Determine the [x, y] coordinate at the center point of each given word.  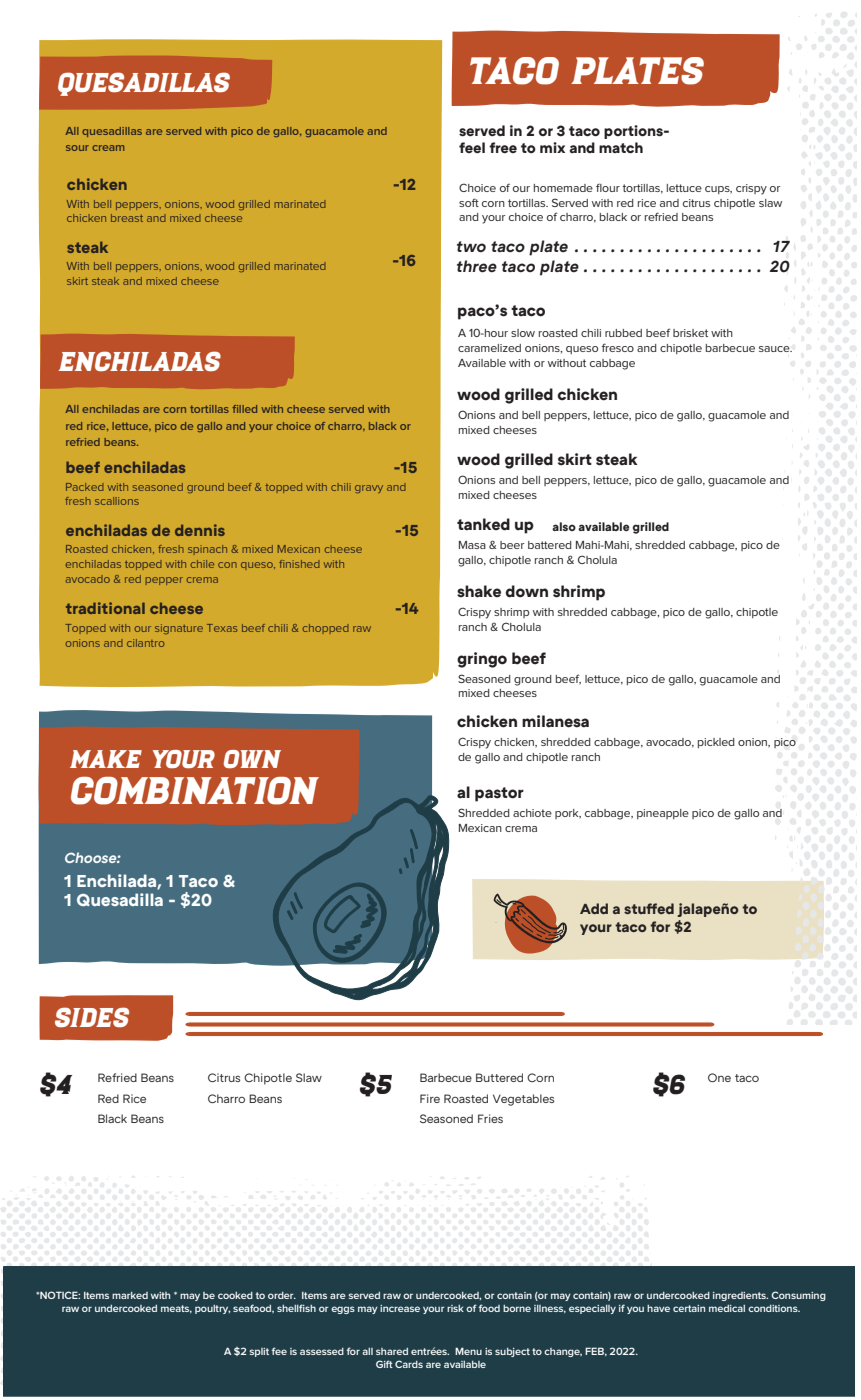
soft [469, 202]
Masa [472, 545]
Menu [468, 1351]
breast [127, 218]
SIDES [92, 1017]
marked [130, 1295]
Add [594, 908]
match [621, 147]
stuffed [649, 908]
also [564, 526]
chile [202, 564]
